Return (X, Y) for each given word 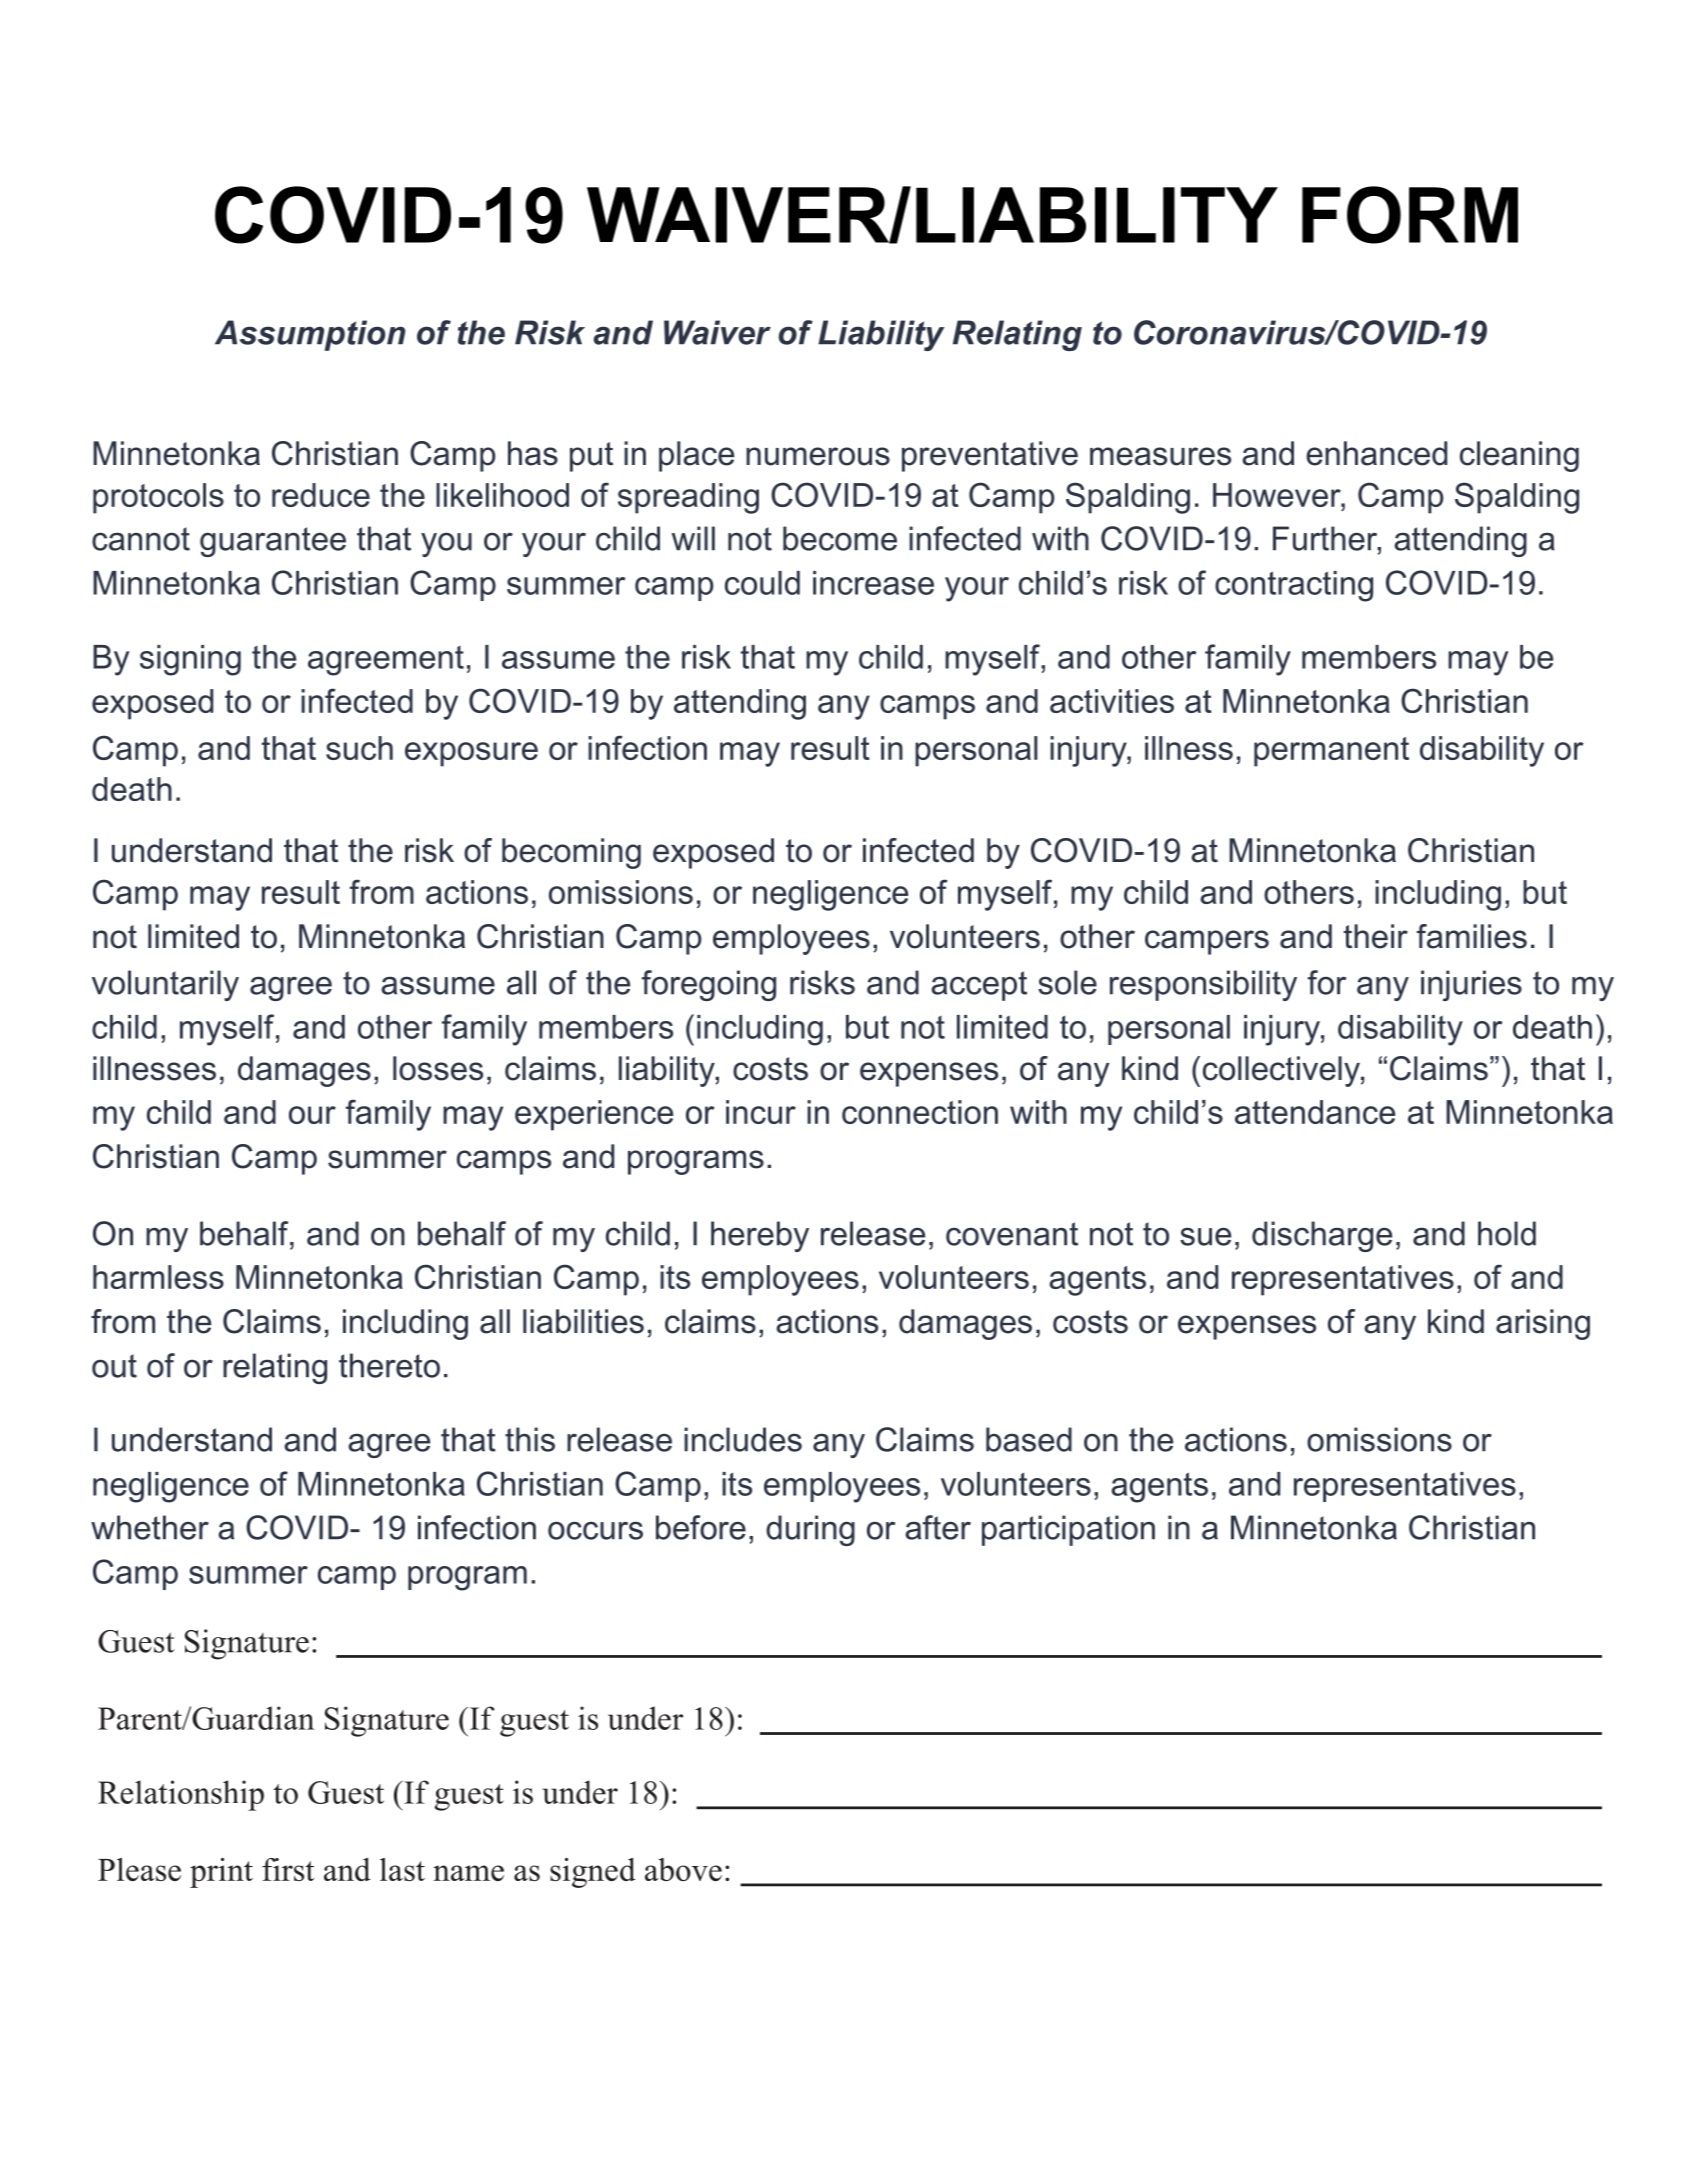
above (683, 1869)
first (288, 1869)
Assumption (310, 335)
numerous (818, 456)
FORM (1410, 215)
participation (1068, 1530)
